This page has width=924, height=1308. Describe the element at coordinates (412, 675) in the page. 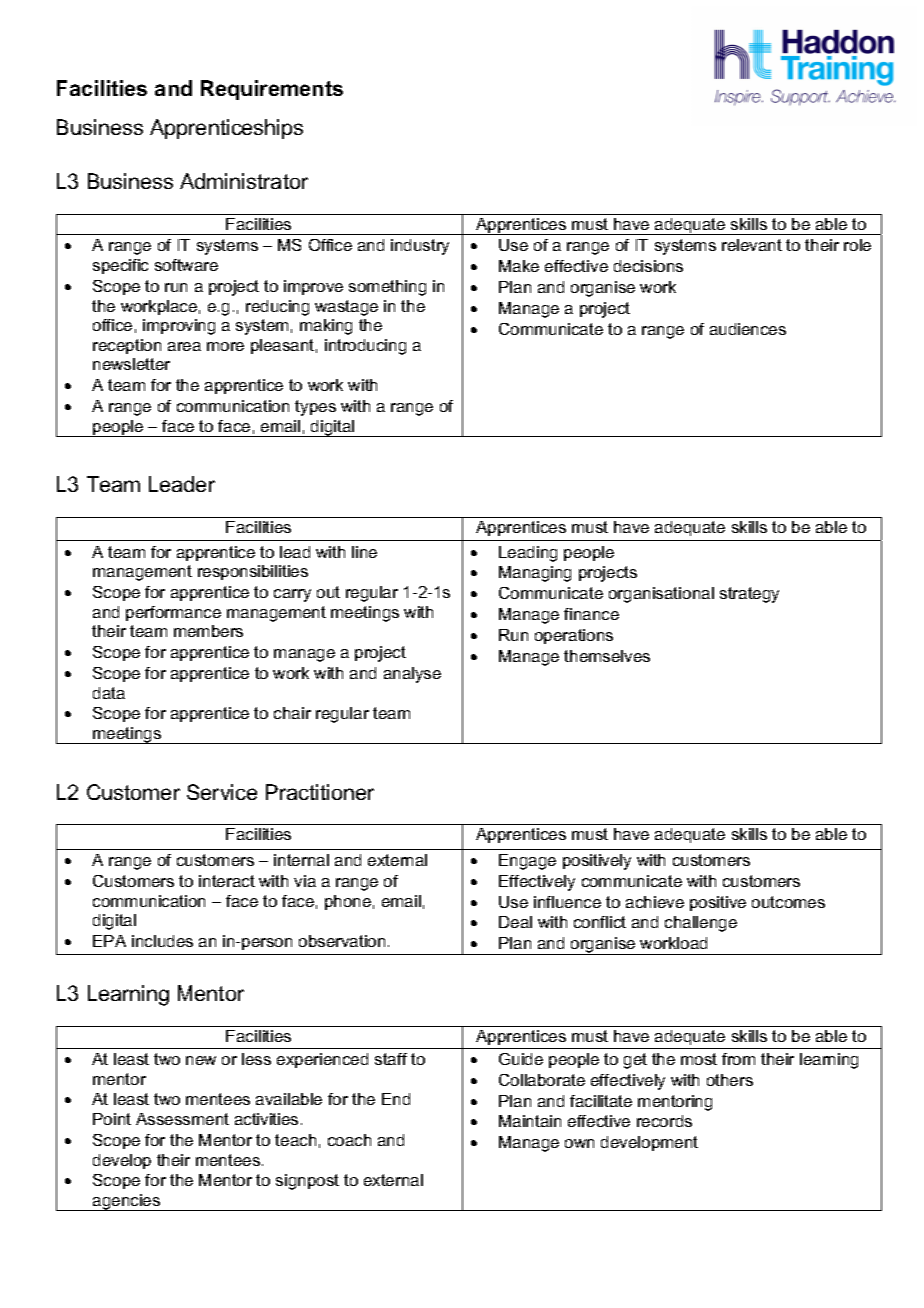

I see `analyse` at that location.
